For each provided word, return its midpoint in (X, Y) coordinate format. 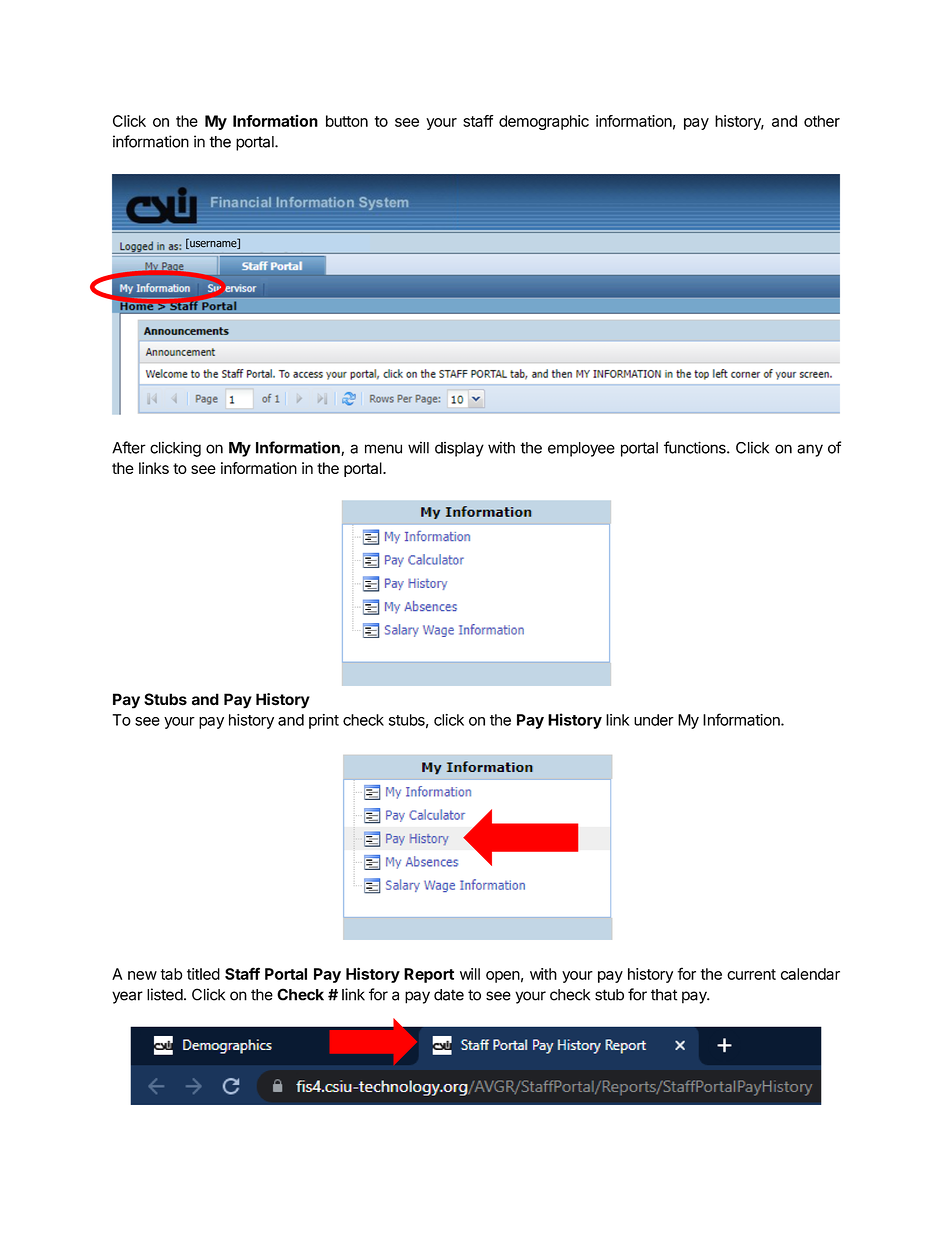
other (822, 121)
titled (203, 974)
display (459, 449)
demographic (544, 122)
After (129, 447)
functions (696, 447)
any (810, 450)
